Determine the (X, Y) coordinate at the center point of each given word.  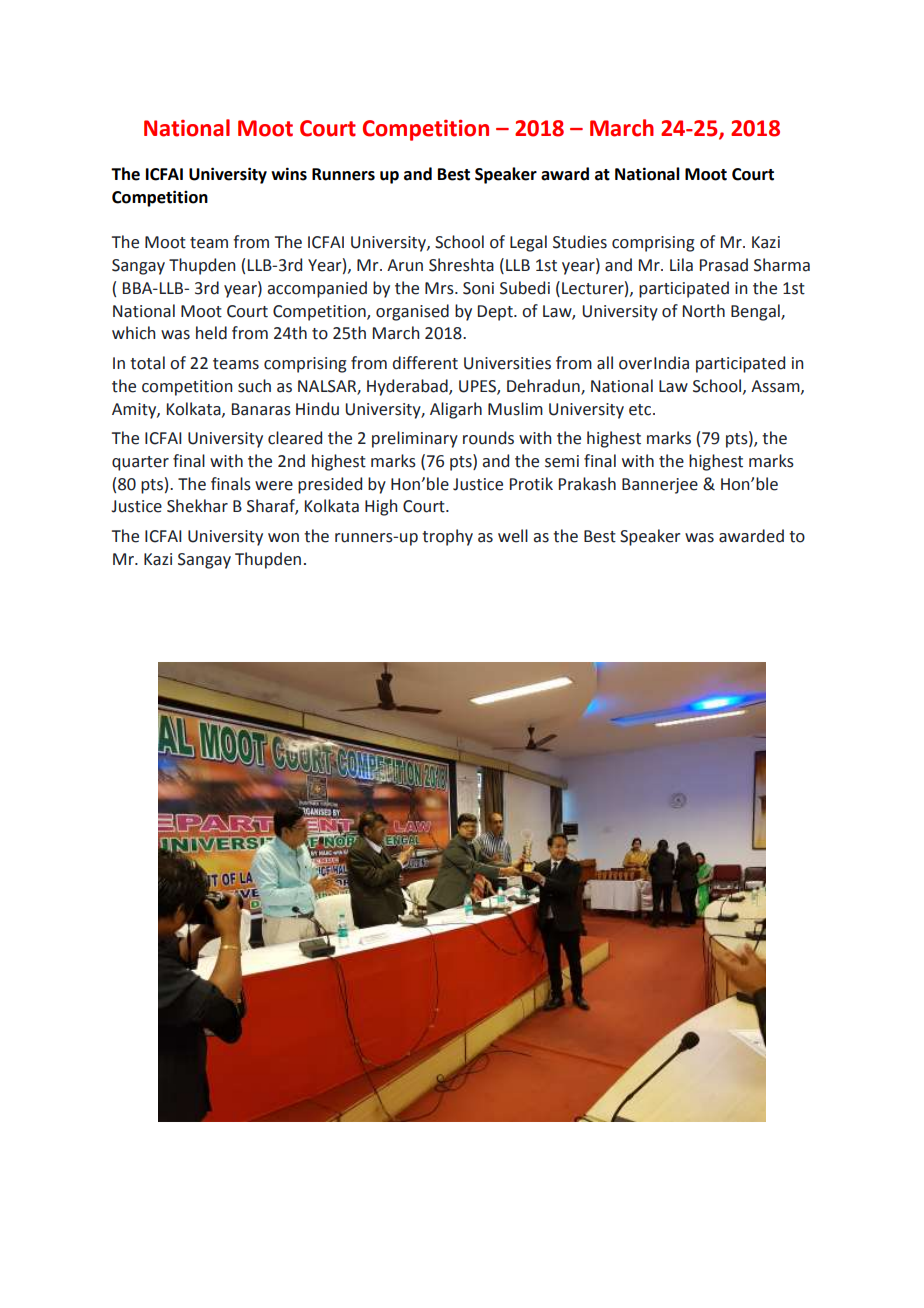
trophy (447, 537)
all (605, 363)
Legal (528, 243)
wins (289, 174)
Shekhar (197, 506)
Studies (580, 242)
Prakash (587, 484)
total (147, 363)
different (425, 363)
